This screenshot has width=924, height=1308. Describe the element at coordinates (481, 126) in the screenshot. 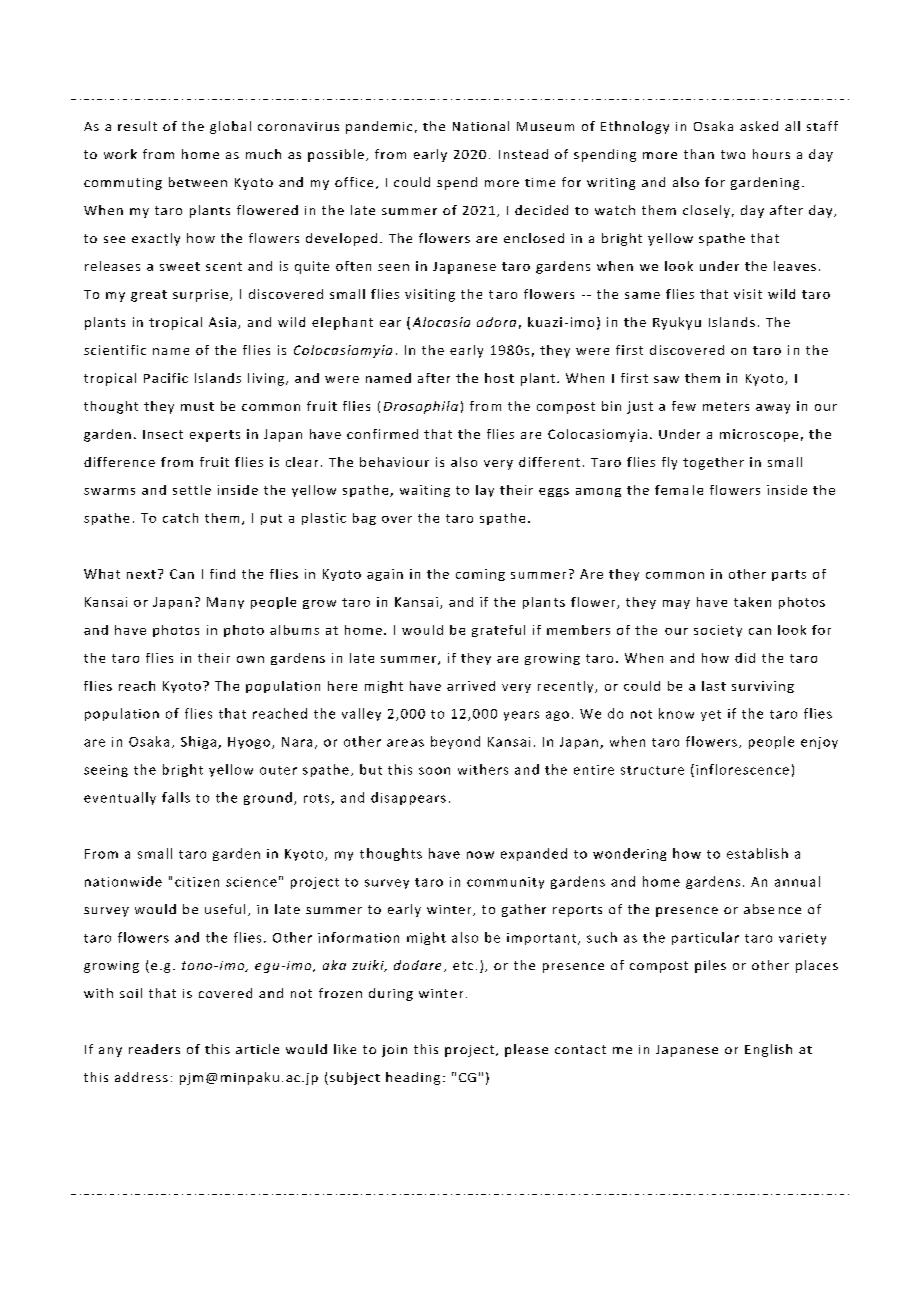

I see `National` at that location.
